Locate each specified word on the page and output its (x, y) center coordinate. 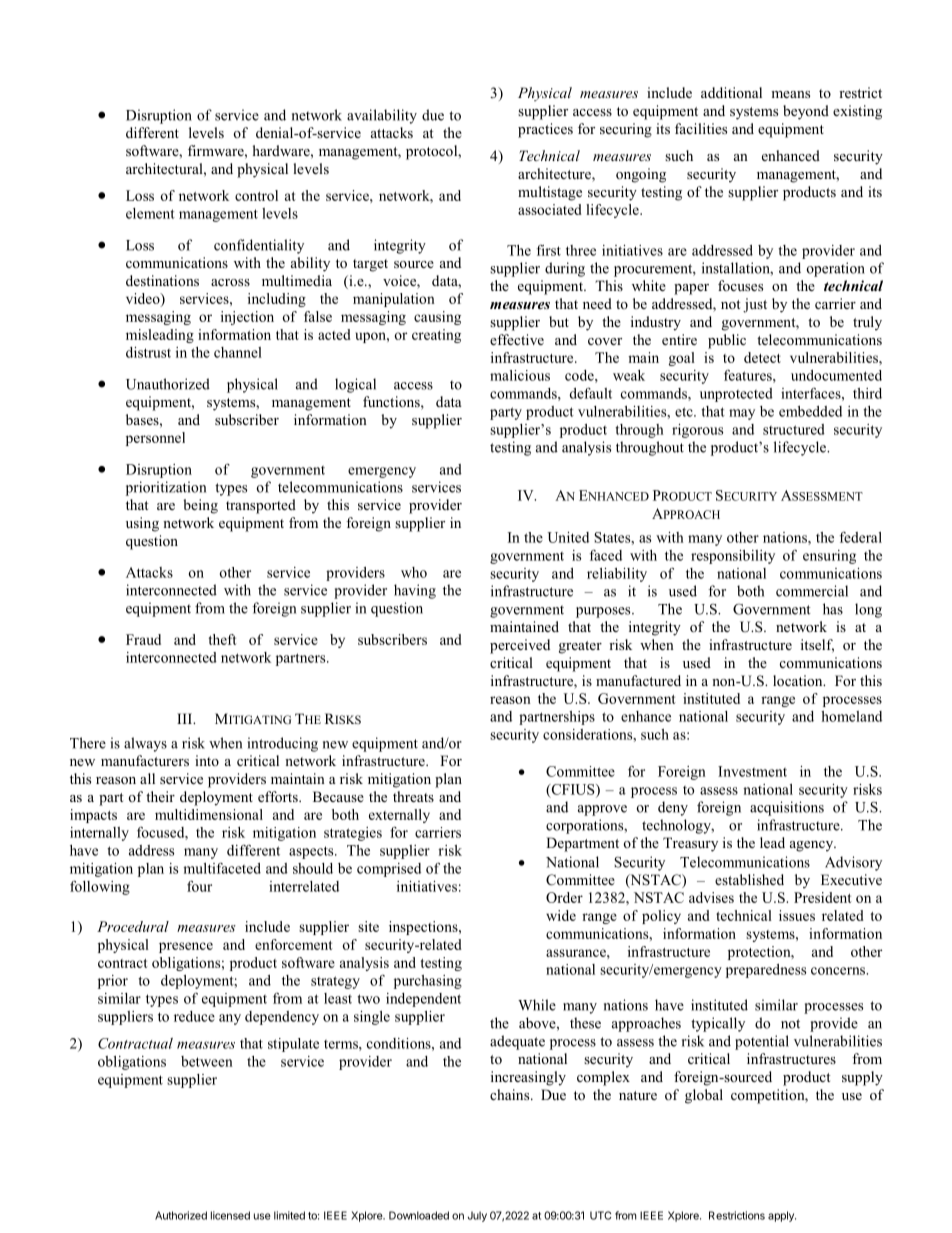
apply (782, 1216)
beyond (806, 112)
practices (545, 130)
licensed (230, 1215)
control (256, 195)
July (477, 1216)
